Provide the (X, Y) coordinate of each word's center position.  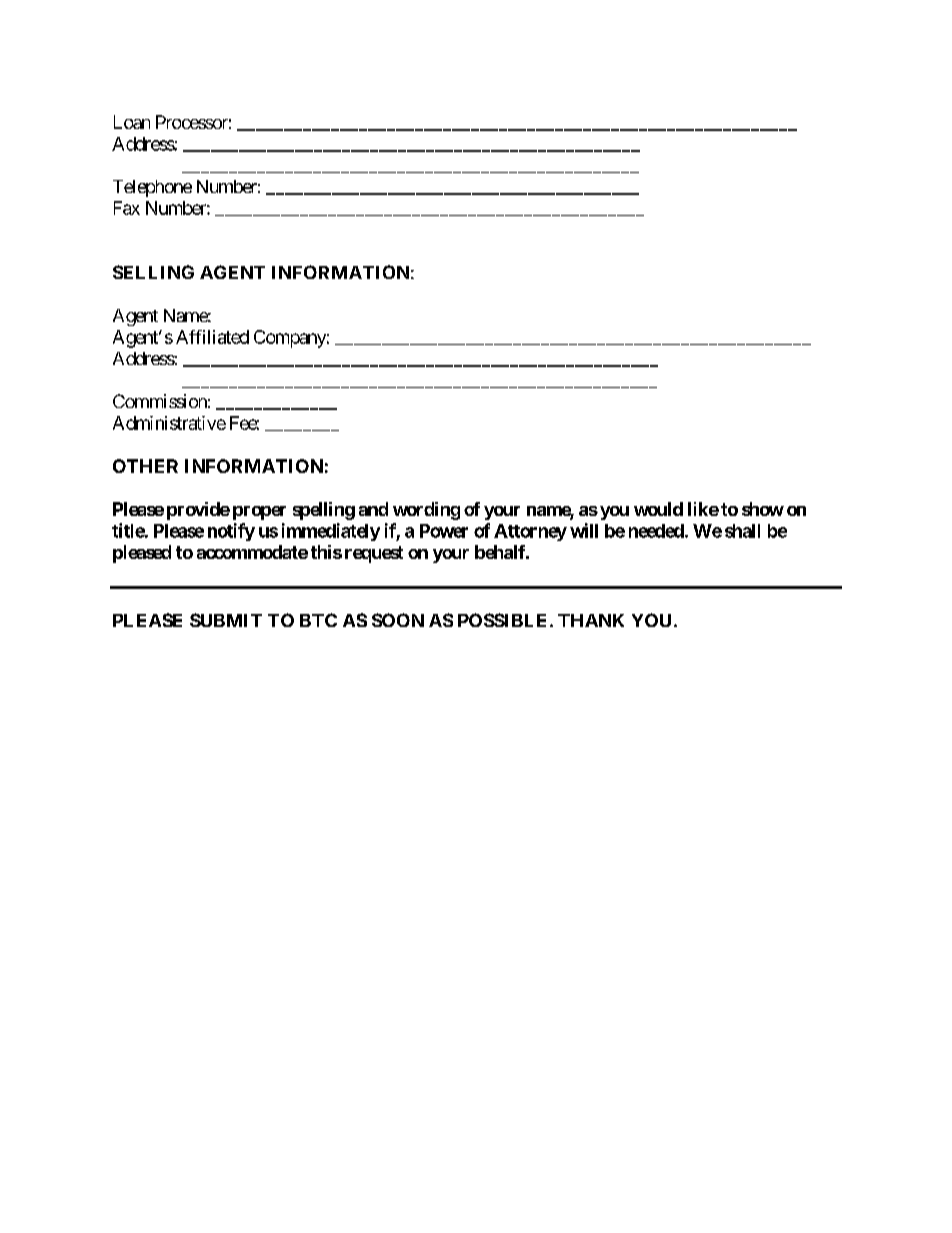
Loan (132, 122)
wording (426, 511)
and (373, 509)
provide (198, 511)
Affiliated (212, 337)
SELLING (153, 272)
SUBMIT (226, 620)
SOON (398, 620)
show (763, 509)
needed (656, 531)
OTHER (145, 466)
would (658, 509)
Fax (127, 208)
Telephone (152, 188)
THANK (591, 620)
